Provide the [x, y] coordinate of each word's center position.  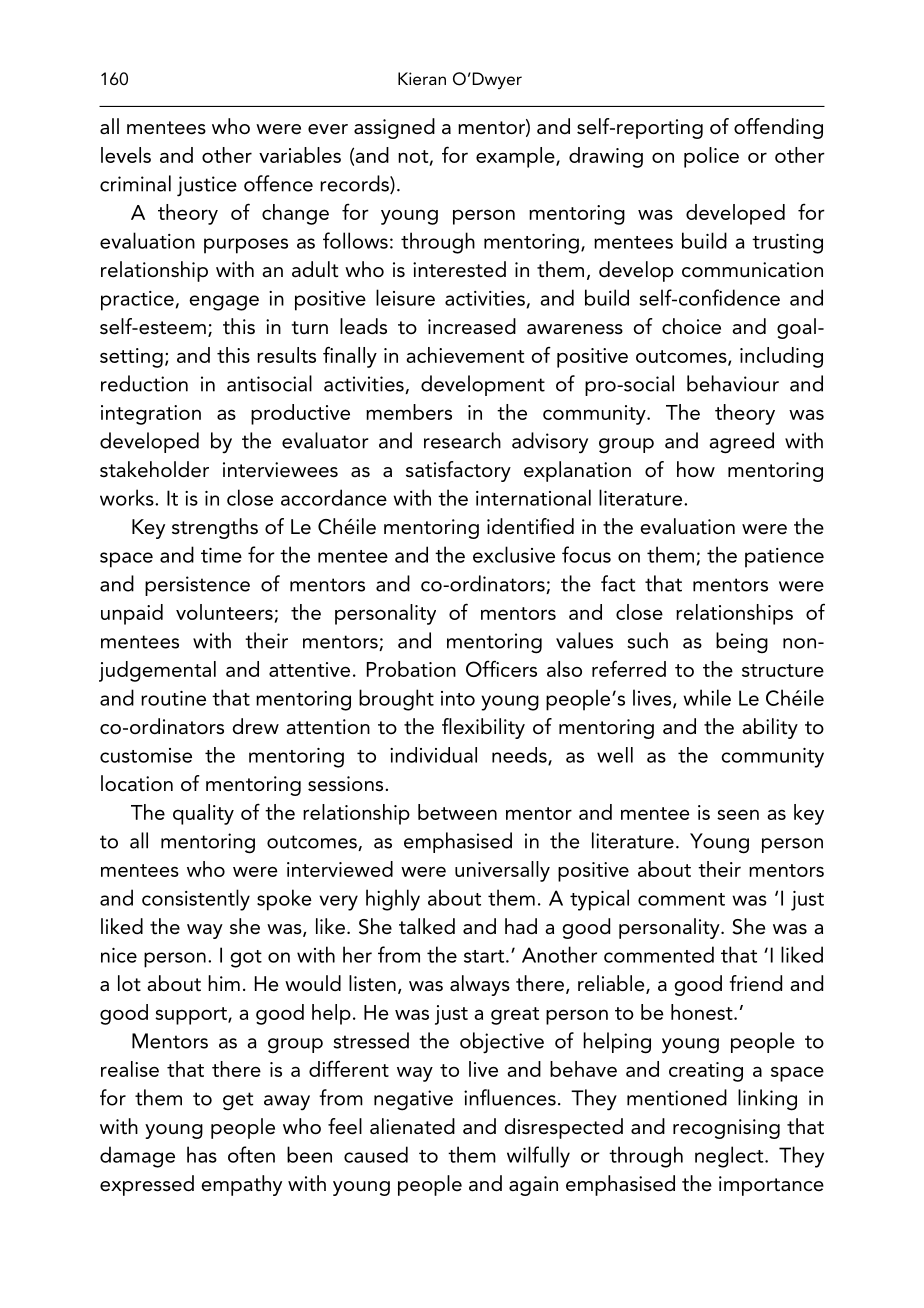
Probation [411, 669]
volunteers [224, 612]
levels [126, 155]
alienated [412, 1126]
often [251, 1154]
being [742, 643]
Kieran [422, 78]
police [711, 157]
